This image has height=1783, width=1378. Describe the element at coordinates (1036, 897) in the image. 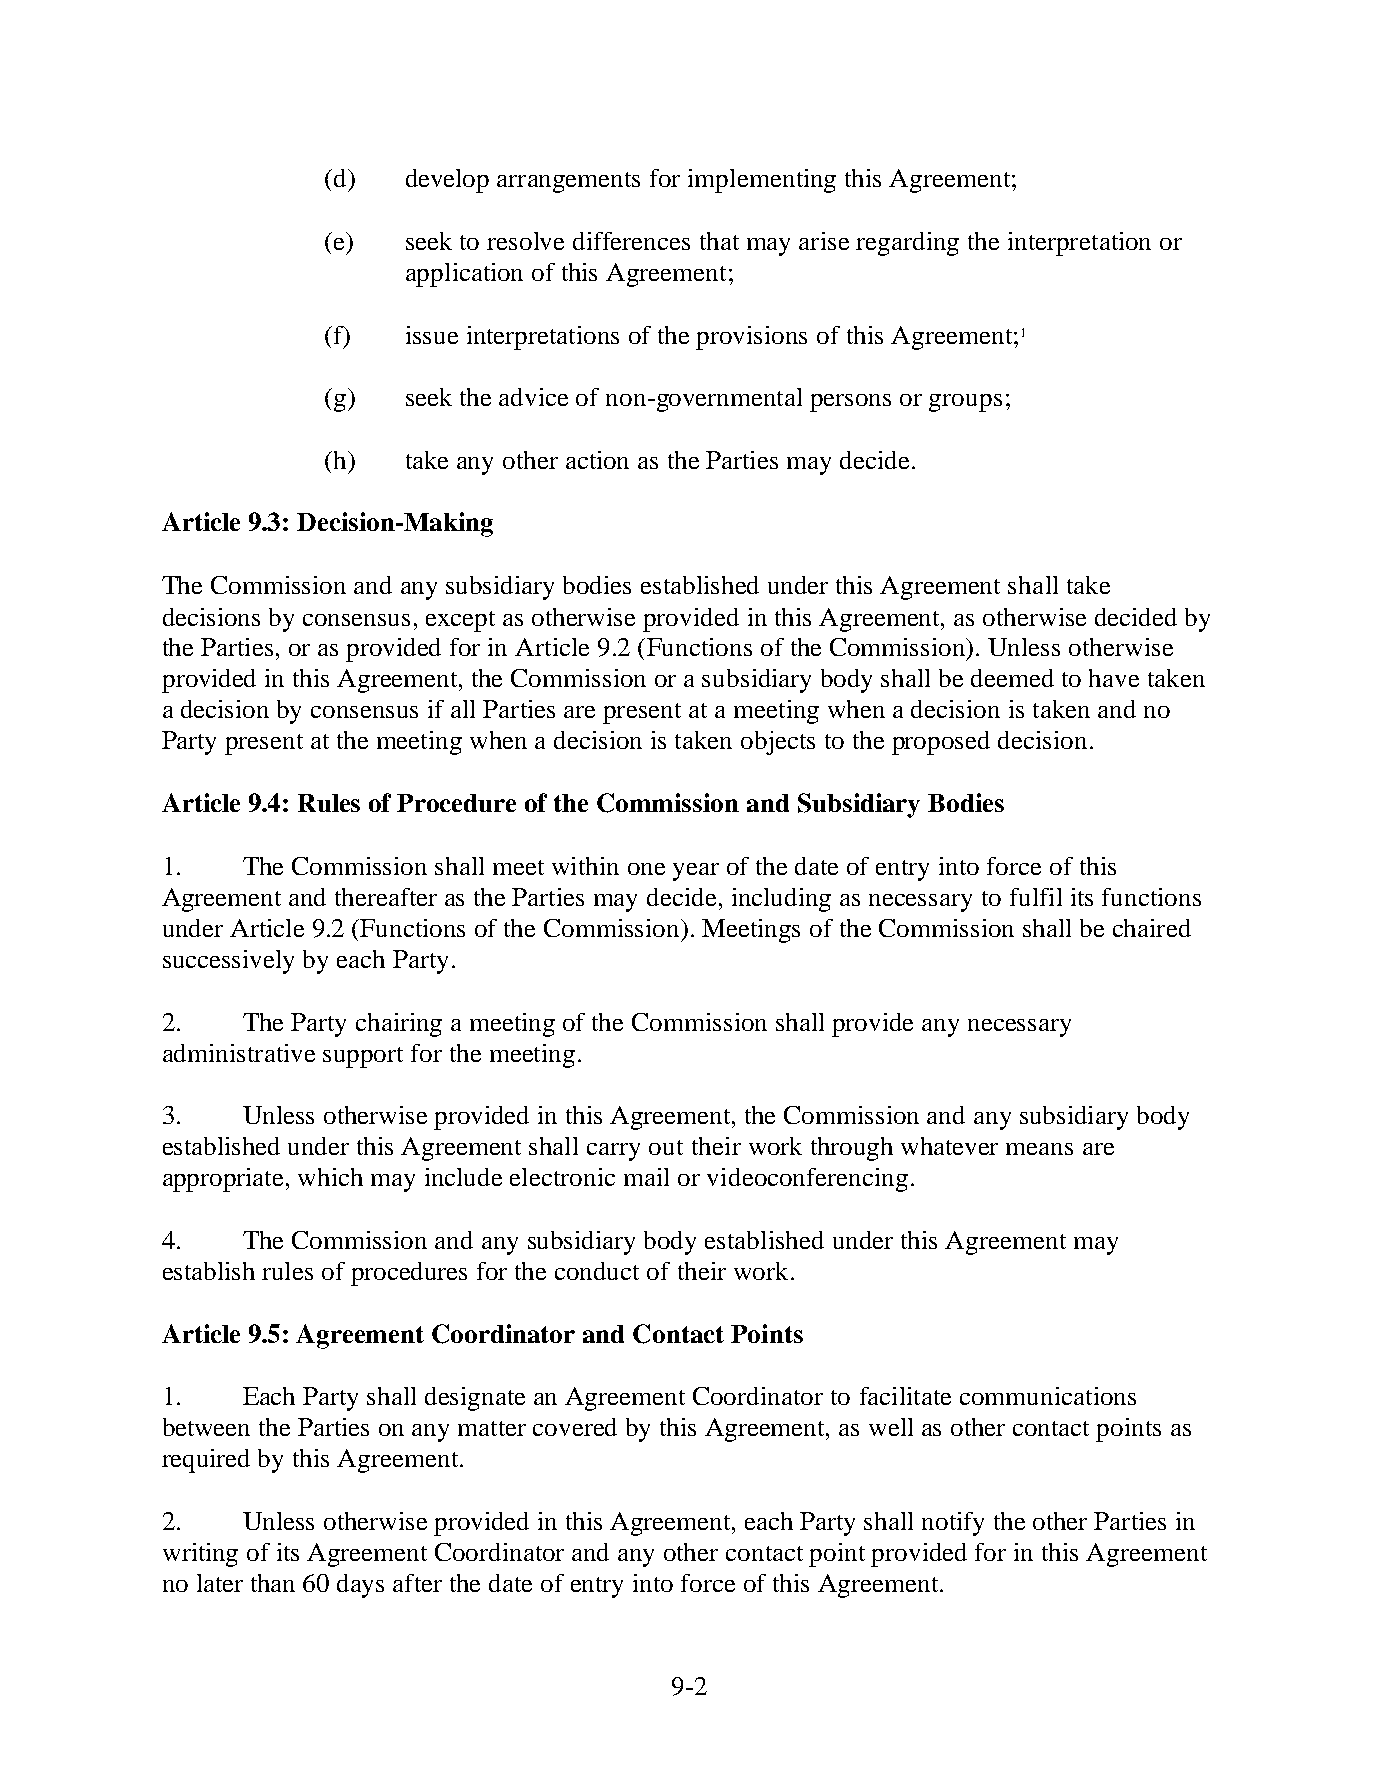

I see `fulfil` at that location.
